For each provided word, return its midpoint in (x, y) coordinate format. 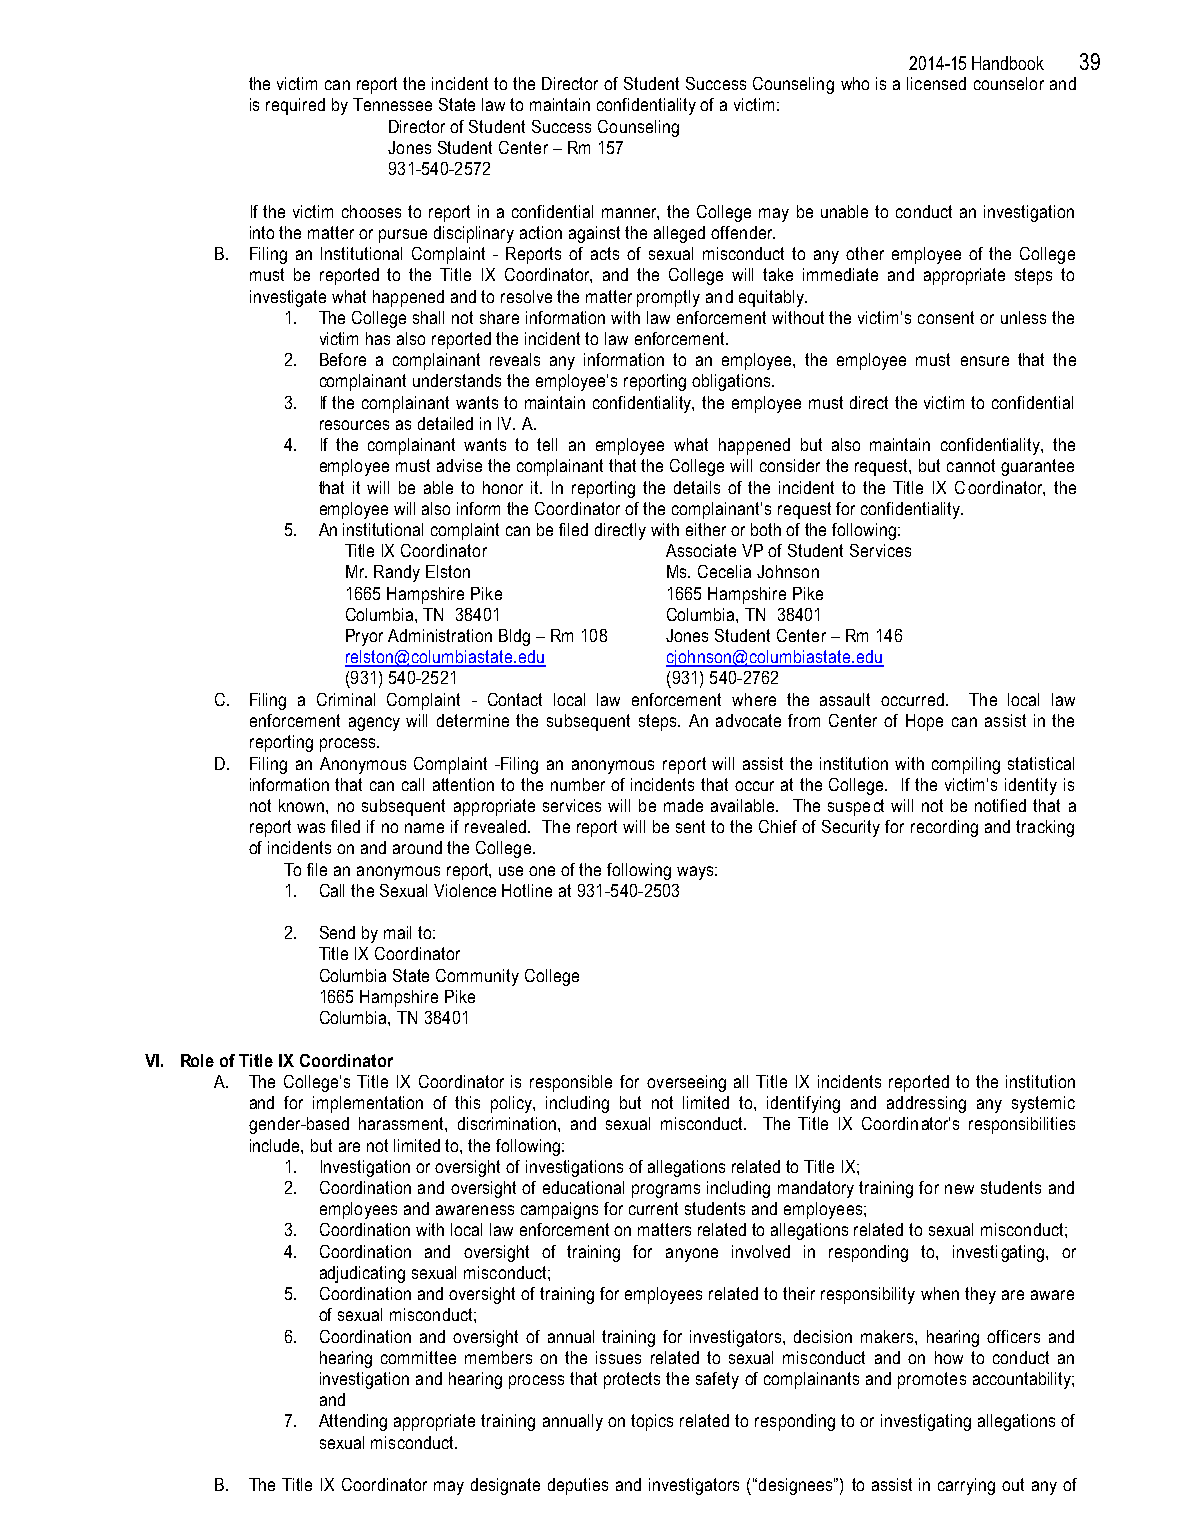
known (303, 805)
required (295, 106)
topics (652, 1422)
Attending (353, 1422)
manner (630, 214)
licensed (936, 83)
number (578, 784)
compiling (966, 765)
